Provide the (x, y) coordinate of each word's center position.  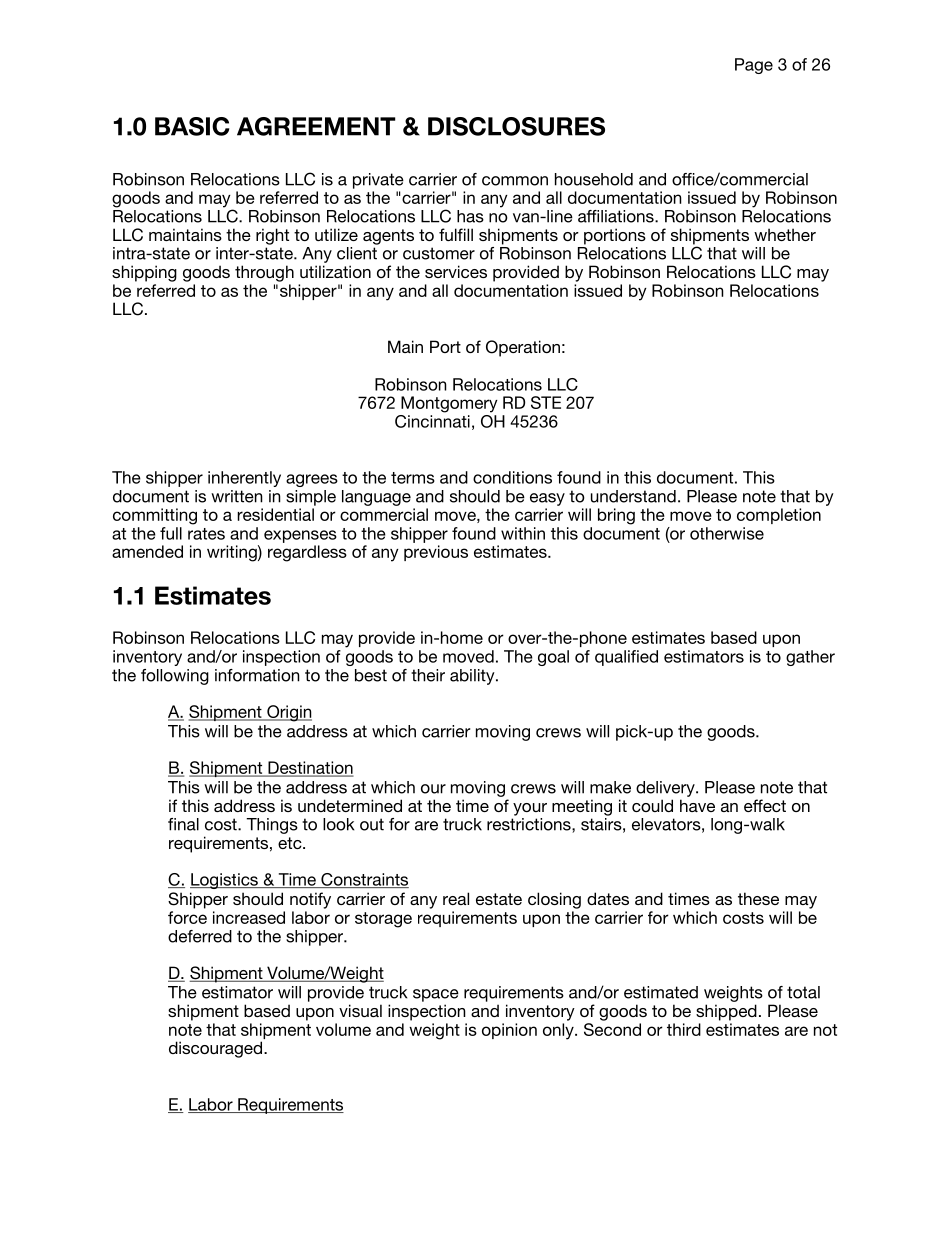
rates (206, 534)
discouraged (217, 1049)
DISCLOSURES (516, 126)
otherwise (727, 533)
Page (754, 66)
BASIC (192, 126)
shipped (726, 1012)
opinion (509, 1031)
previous (436, 553)
